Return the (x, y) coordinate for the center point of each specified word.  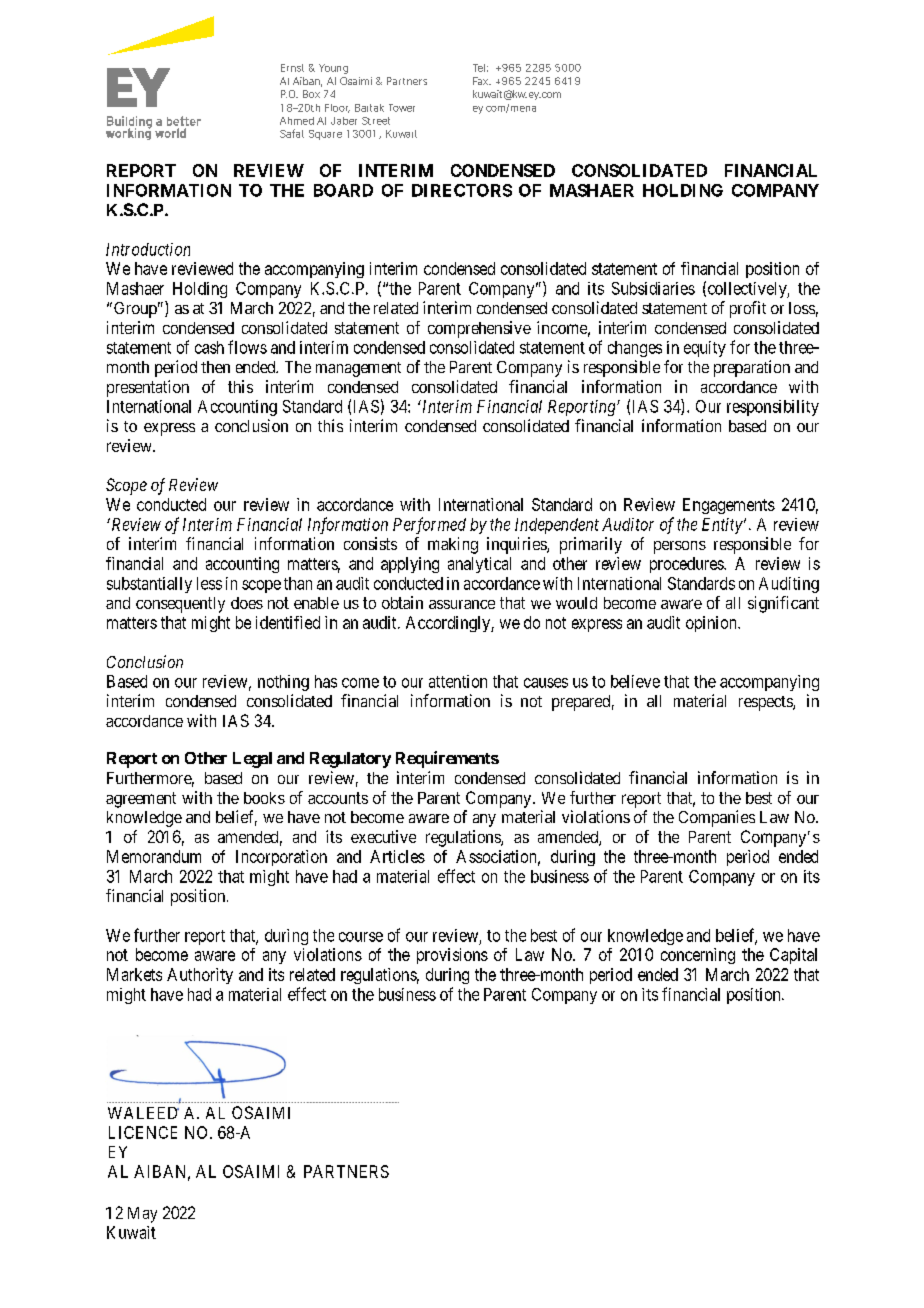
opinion (712, 624)
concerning (698, 956)
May (142, 1215)
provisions (452, 956)
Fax (482, 81)
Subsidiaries (653, 288)
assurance (462, 604)
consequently (180, 605)
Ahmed (297, 121)
